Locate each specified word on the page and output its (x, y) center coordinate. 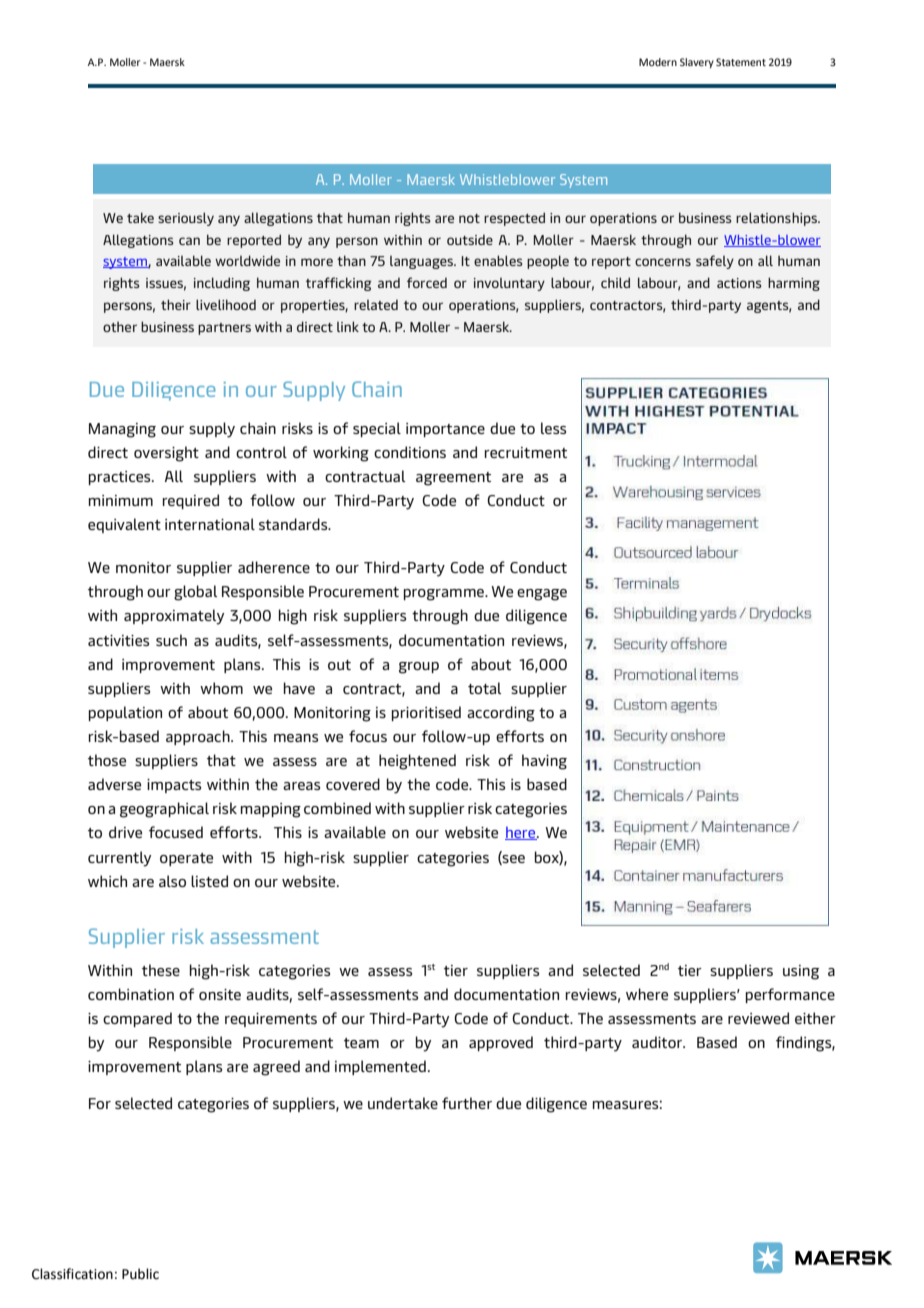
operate (186, 859)
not (469, 218)
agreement (453, 479)
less (553, 428)
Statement (741, 62)
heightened (417, 762)
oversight (166, 454)
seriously (186, 219)
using (801, 972)
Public (140, 1274)
